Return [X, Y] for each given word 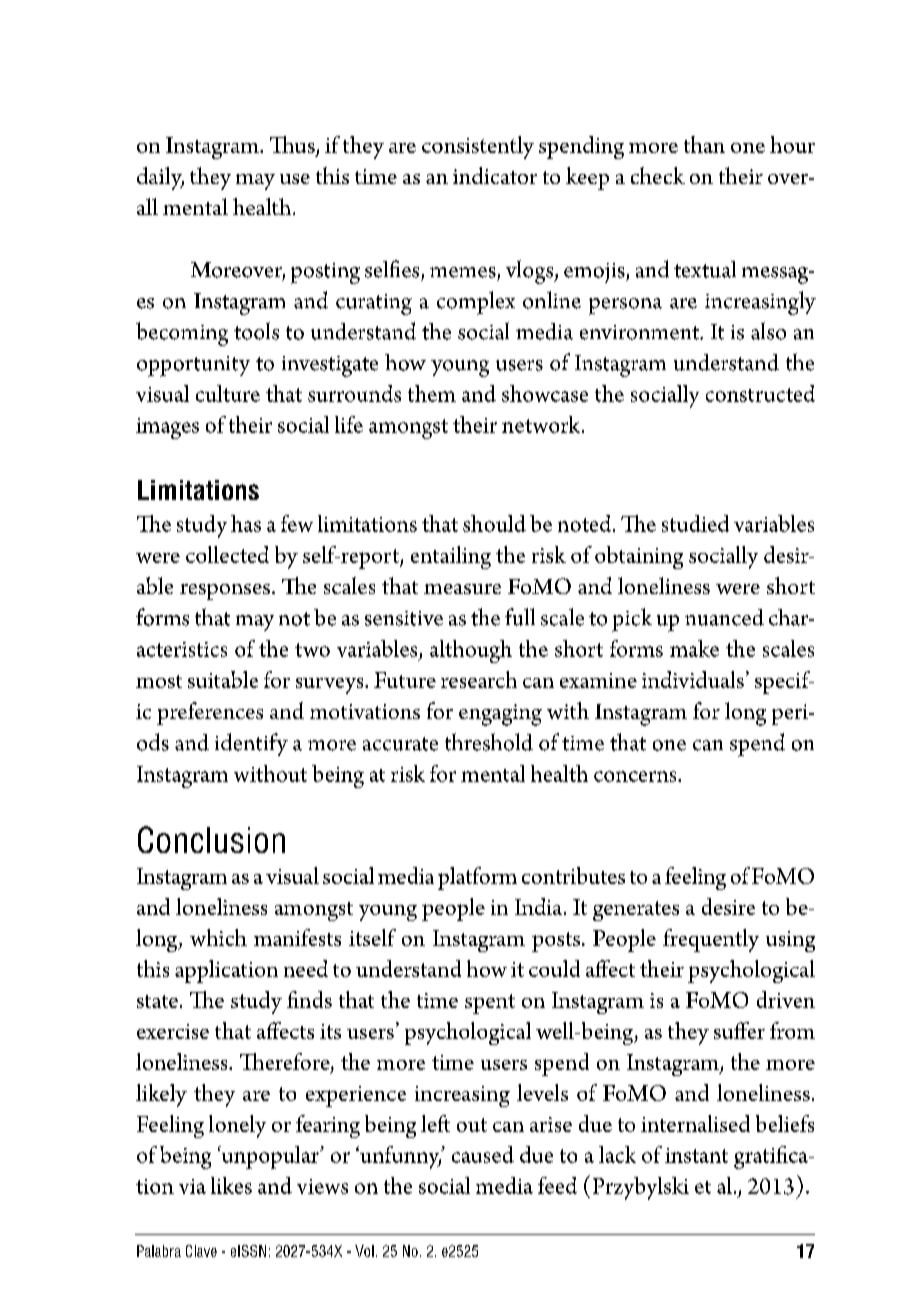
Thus [293, 146]
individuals [693, 679]
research [479, 679]
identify [251, 744]
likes [231, 1185]
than [704, 144]
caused [483, 1154]
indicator [495, 175]
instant [696, 1155]
